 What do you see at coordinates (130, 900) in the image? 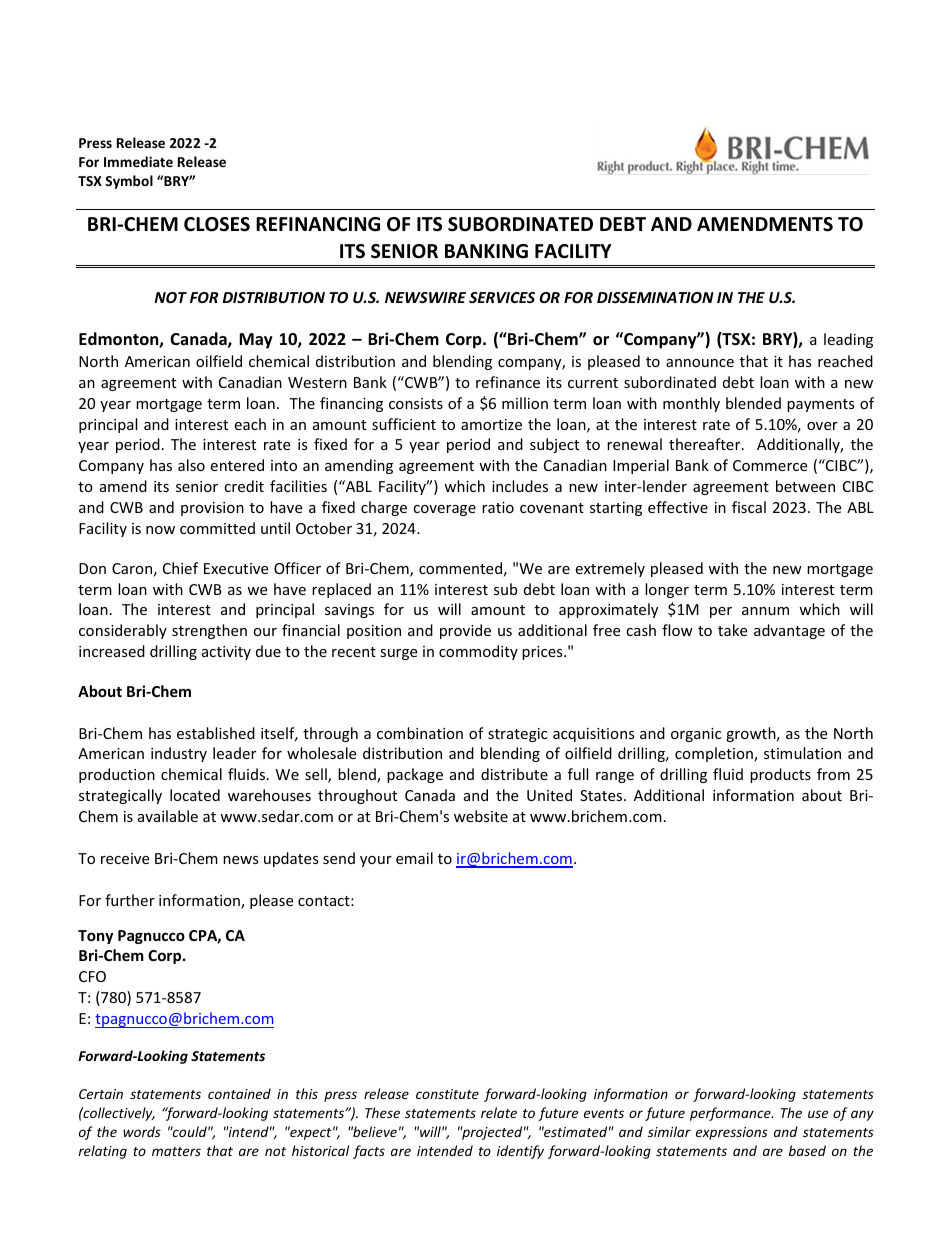
I see `further` at bounding box center [130, 900].
